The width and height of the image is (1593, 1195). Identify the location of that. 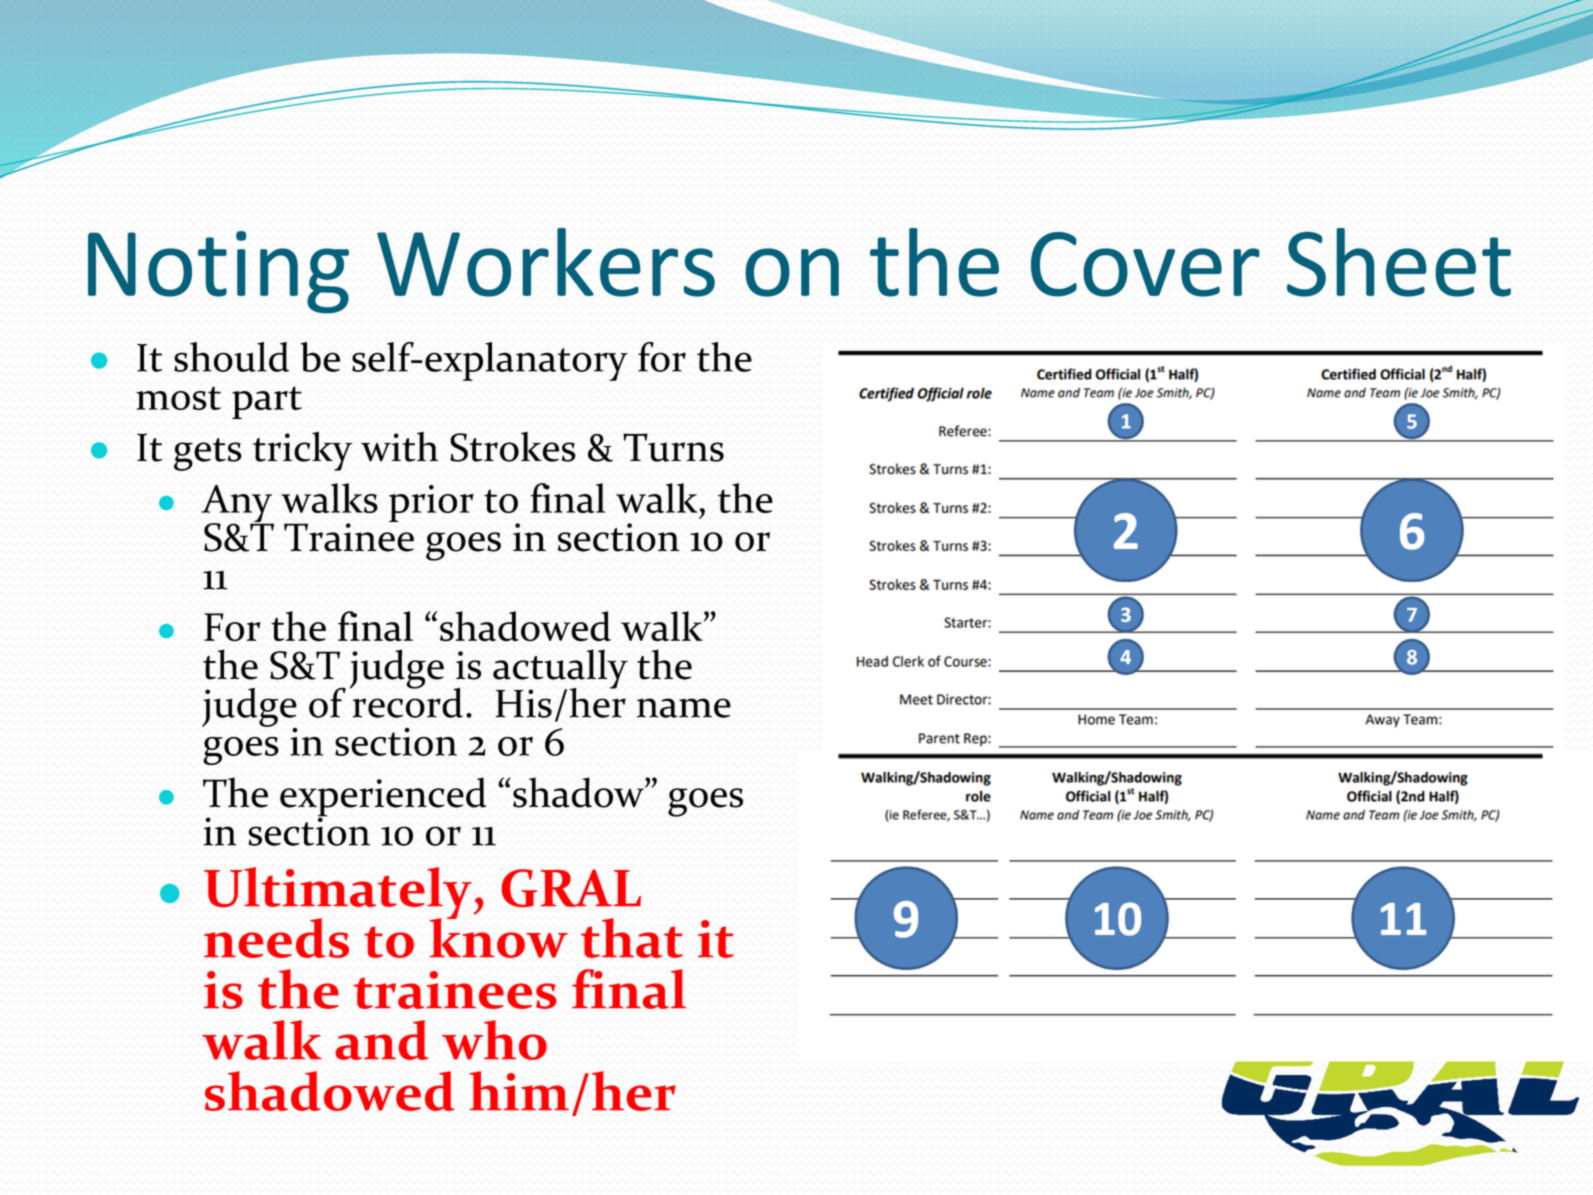
(632, 938).
